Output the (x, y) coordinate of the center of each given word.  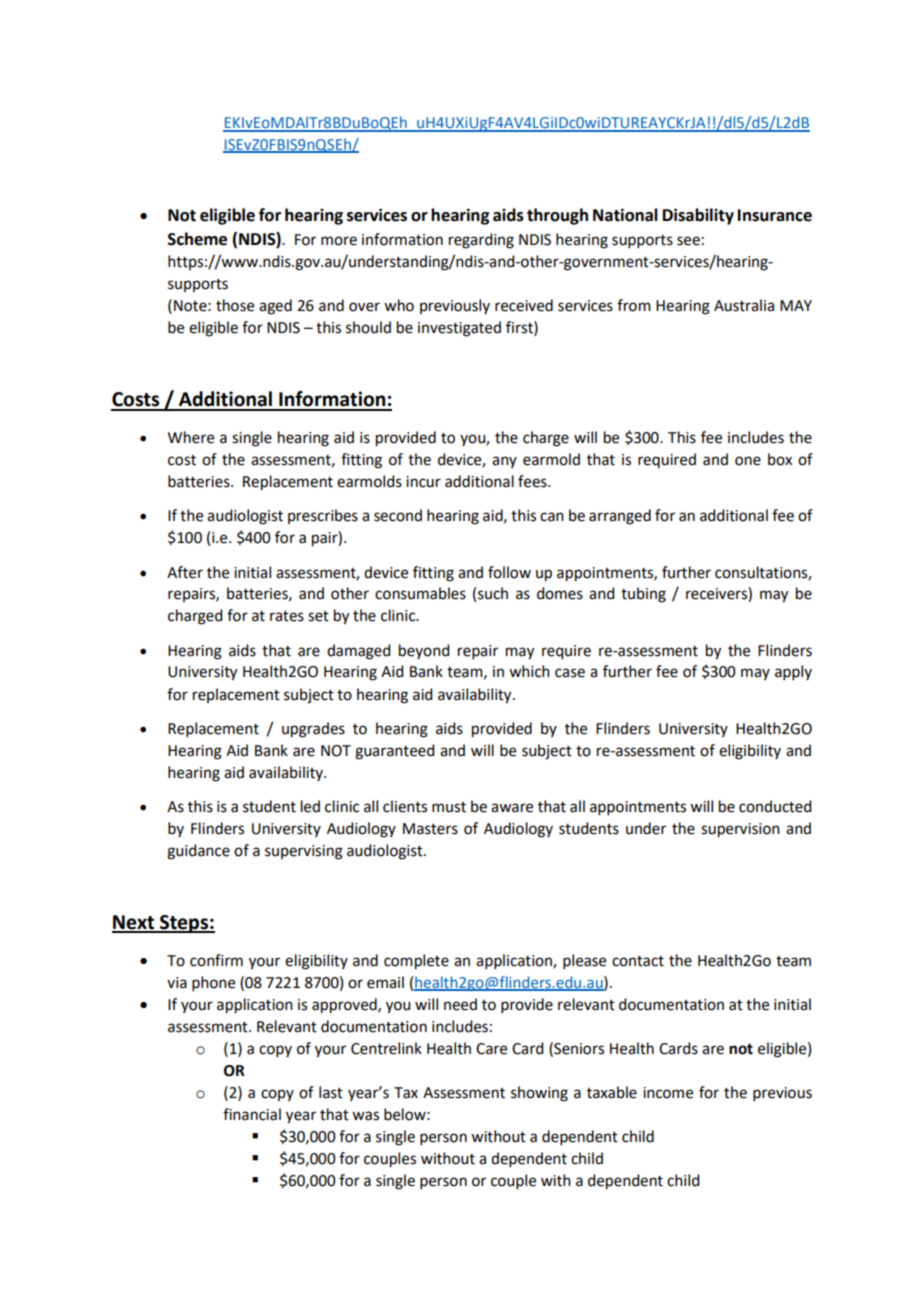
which (529, 671)
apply (793, 672)
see (688, 241)
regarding (481, 241)
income (668, 1093)
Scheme (197, 239)
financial (252, 1114)
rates (287, 616)
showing (539, 1094)
